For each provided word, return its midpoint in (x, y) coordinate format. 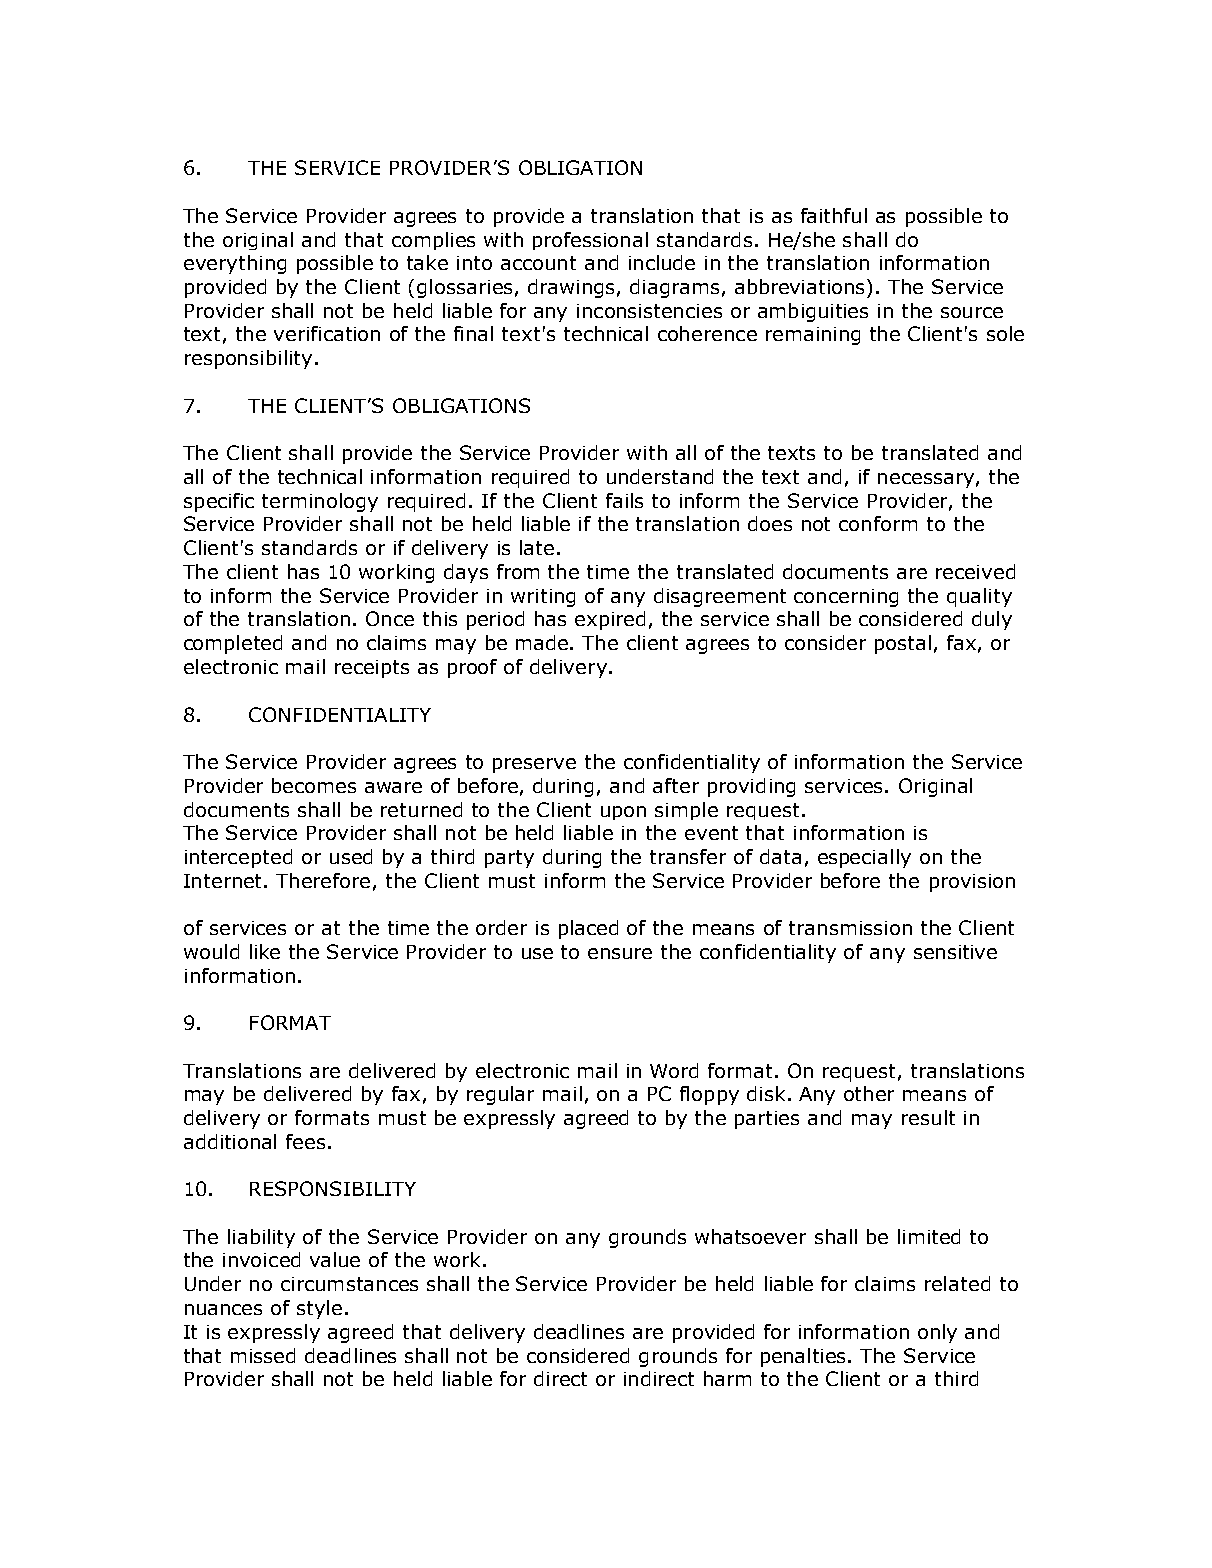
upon (623, 813)
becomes (314, 785)
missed (263, 1355)
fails (624, 500)
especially (864, 858)
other (869, 1093)
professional (590, 241)
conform (878, 523)
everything (235, 264)
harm (727, 1378)
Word (674, 1070)
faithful (834, 215)
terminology (320, 502)
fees (305, 1141)
